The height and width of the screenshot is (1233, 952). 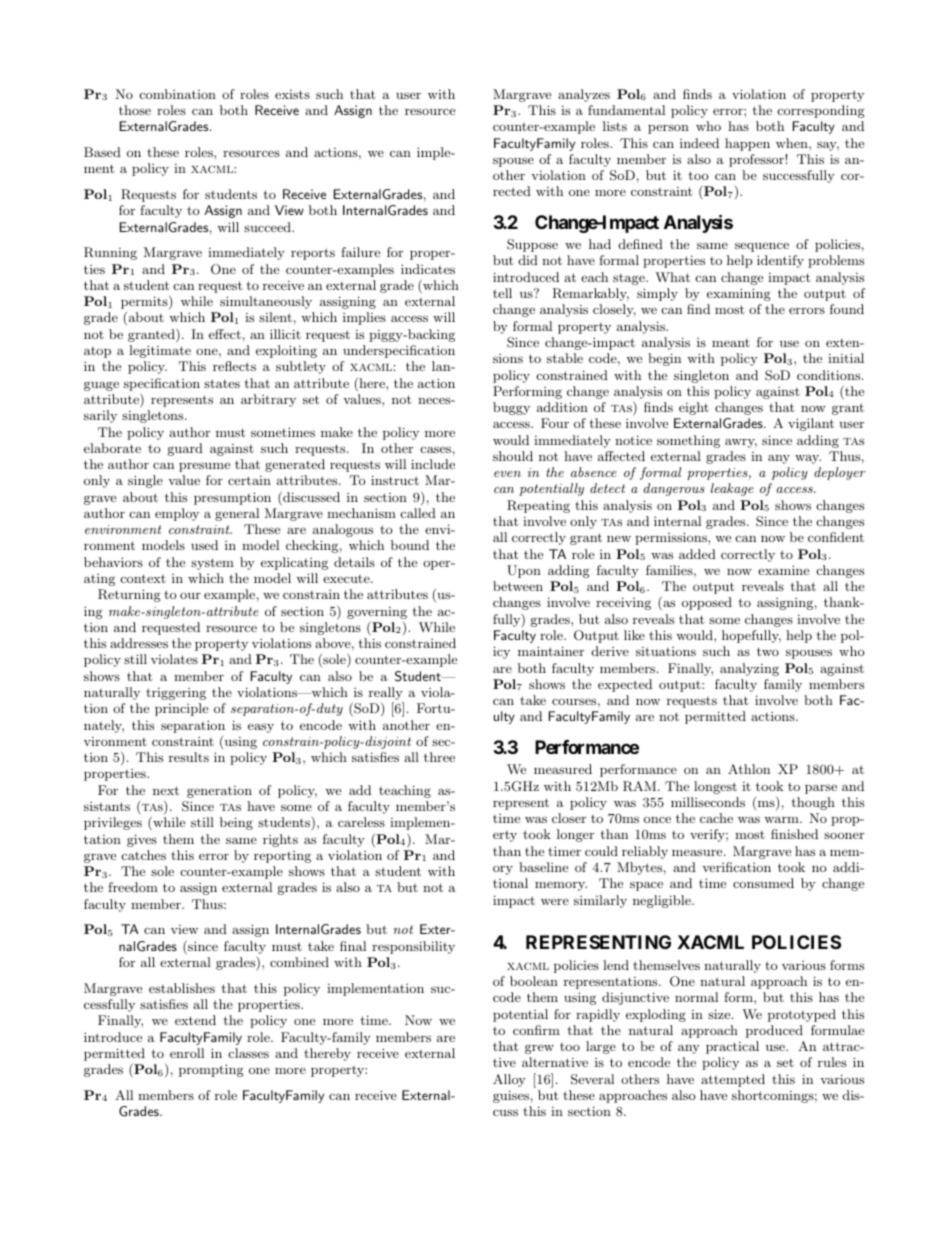 I want to click on those, so click(x=135, y=110).
